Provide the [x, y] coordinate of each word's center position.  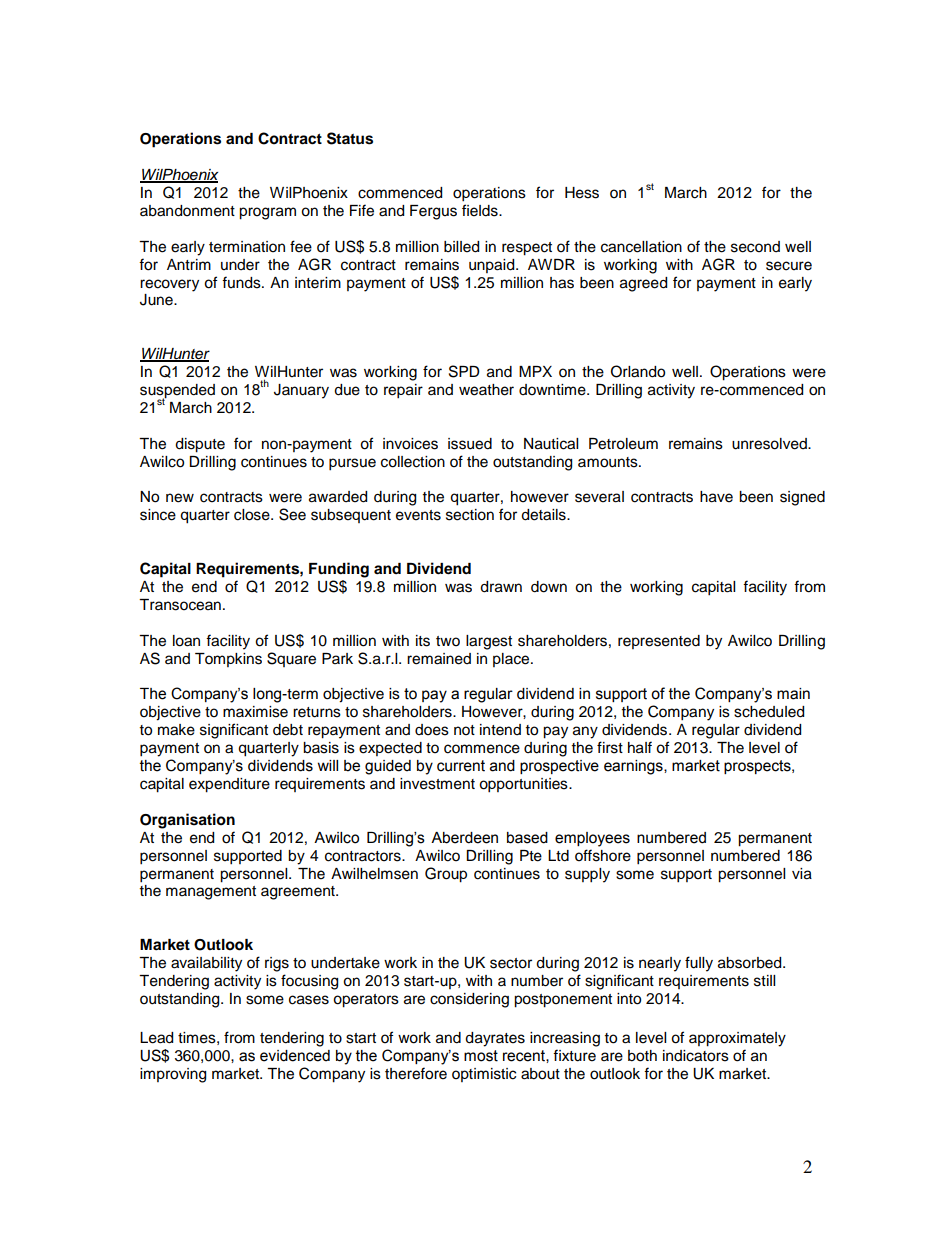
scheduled [769, 712]
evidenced [295, 1056]
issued [470, 444]
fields [481, 210]
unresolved [770, 444]
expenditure [229, 785]
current [461, 766]
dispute [200, 445]
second [755, 247]
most [481, 1056]
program [267, 213]
